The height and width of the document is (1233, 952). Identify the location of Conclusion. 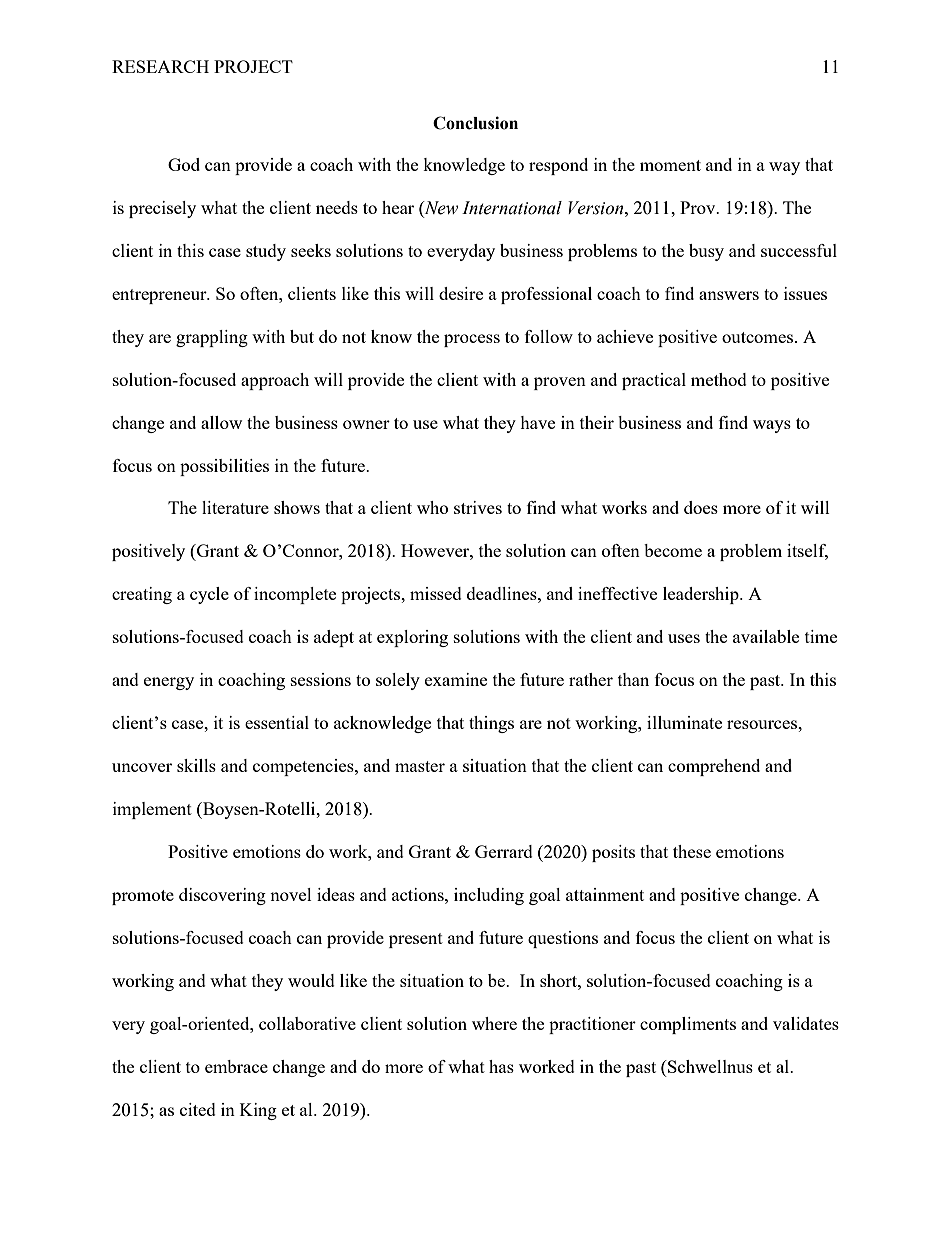
(475, 123).
